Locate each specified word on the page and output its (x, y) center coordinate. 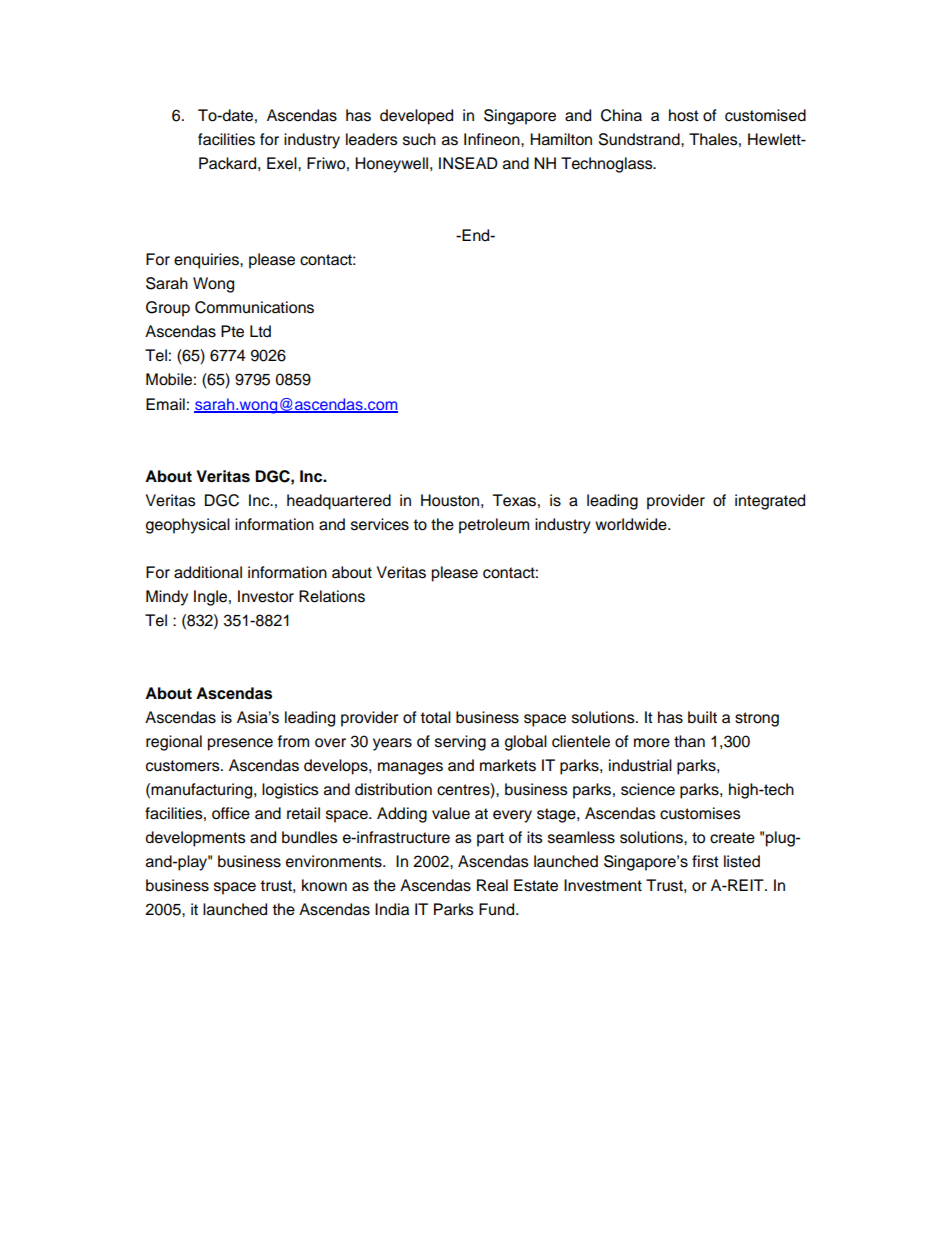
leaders (372, 139)
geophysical (188, 526)
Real (492, 885)
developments (196, 839)
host (684, 115)
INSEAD (468, 163)
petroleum (494, 526)
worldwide (632, 524)
